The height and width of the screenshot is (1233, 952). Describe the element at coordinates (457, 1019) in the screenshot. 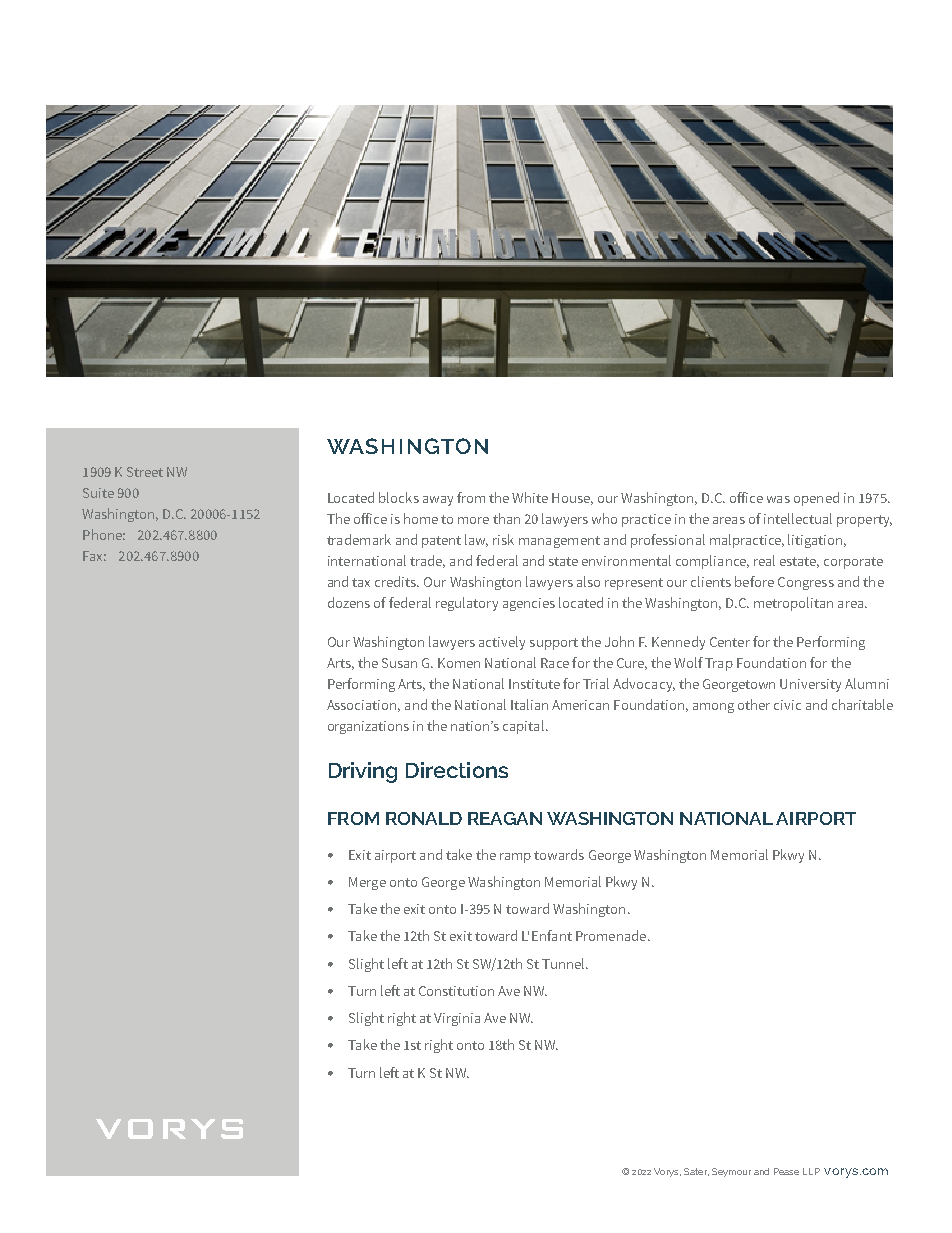

I see `Virginia` at that location.
